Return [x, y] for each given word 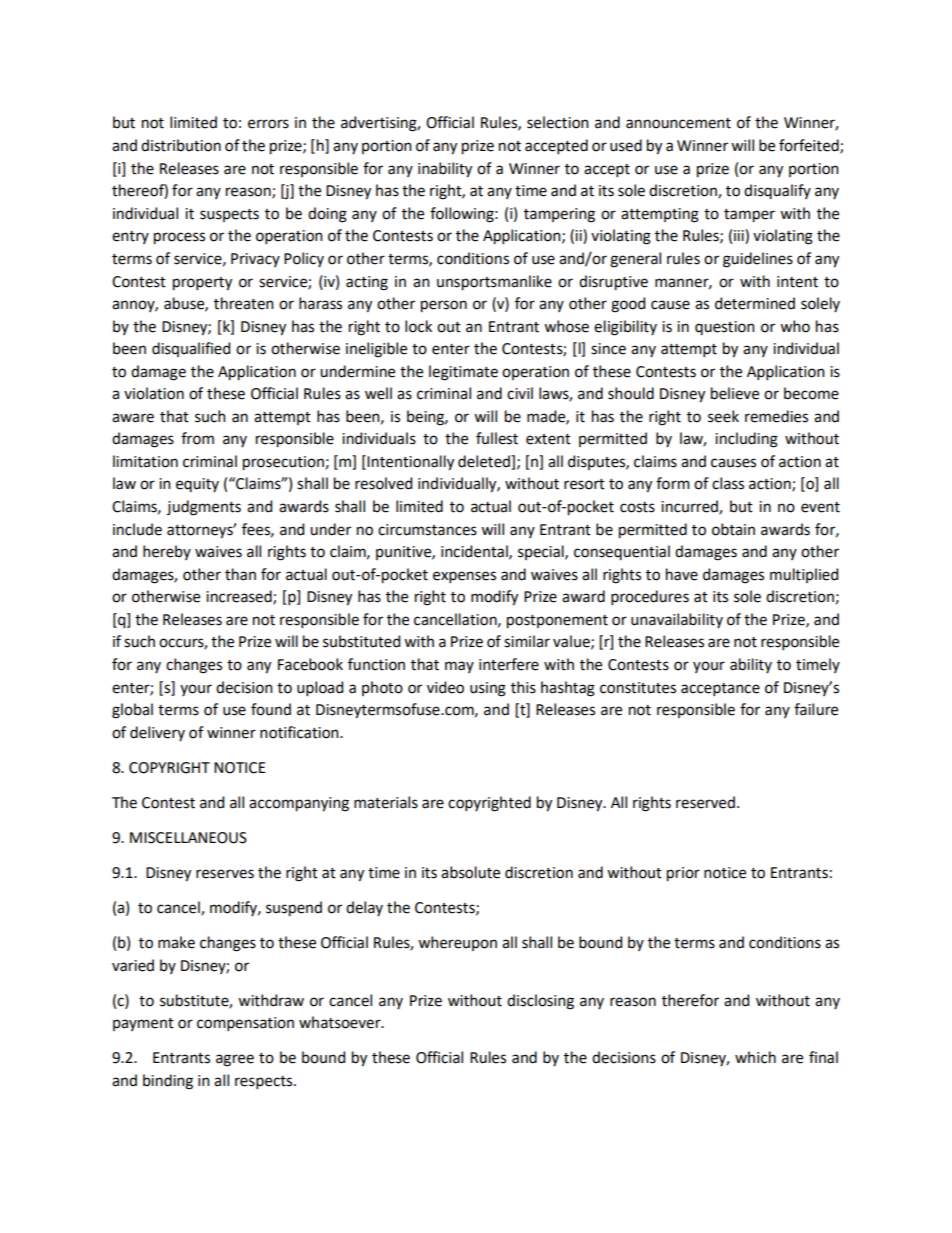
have [682, 574]
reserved [705, 802]
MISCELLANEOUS [188, 838]
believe [735, 393]
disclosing [540, 1002]
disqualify [777, 191]
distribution [181, 145]
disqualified [191, 349]
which [755, 1057]
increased [240, 597]
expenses [464, 577]
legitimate [463, 373]
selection [558, 122]
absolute [470, 872]
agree [235, 1060]
